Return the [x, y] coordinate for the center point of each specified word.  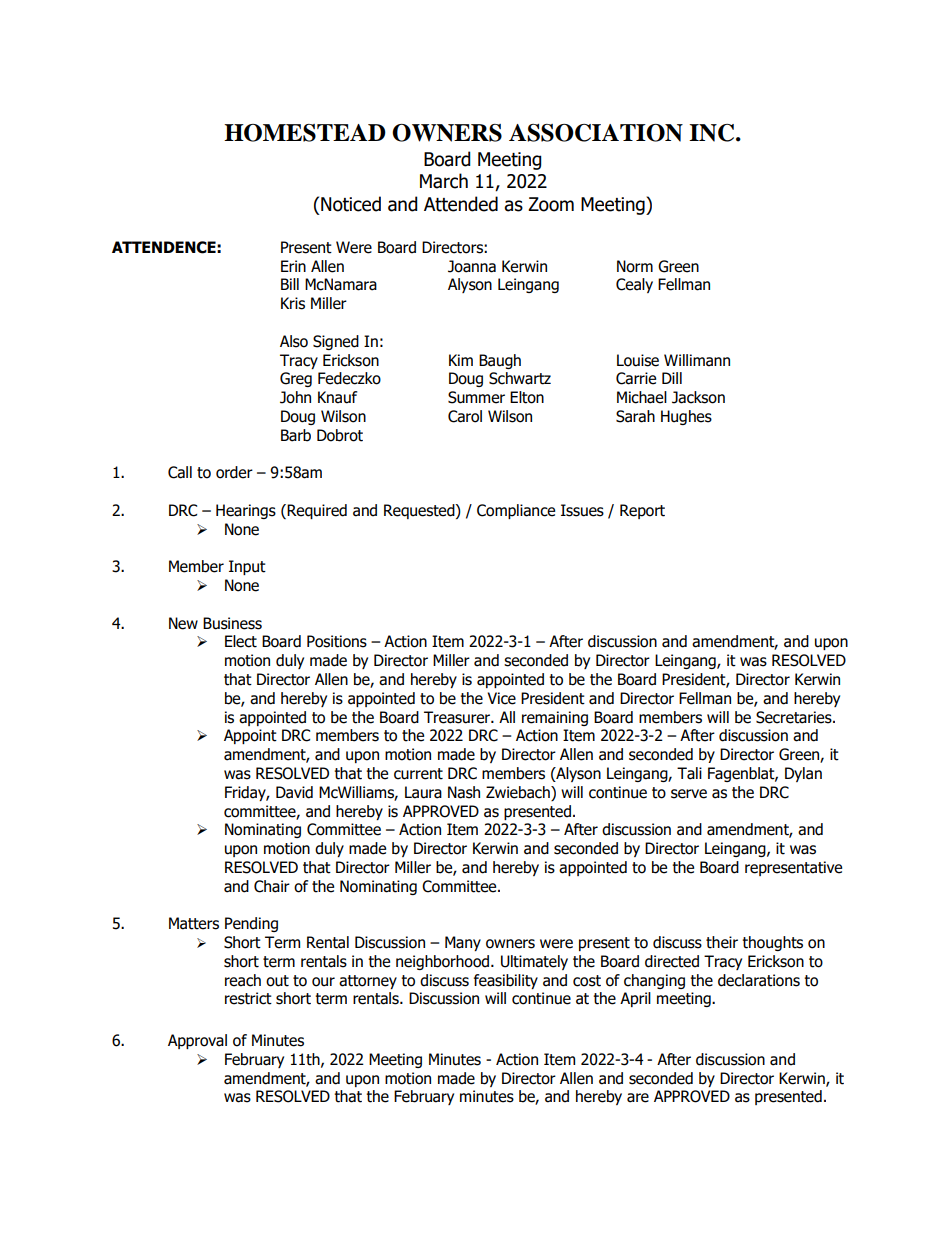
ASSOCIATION [596, 133]
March [444, 181]
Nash [464, 792]
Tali [689, 773]
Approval [197, 1041]
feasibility [506, 981]
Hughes [686, 417]
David [294, 792]
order [234, 472]
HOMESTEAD [305, 133]
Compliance [516, 511]
